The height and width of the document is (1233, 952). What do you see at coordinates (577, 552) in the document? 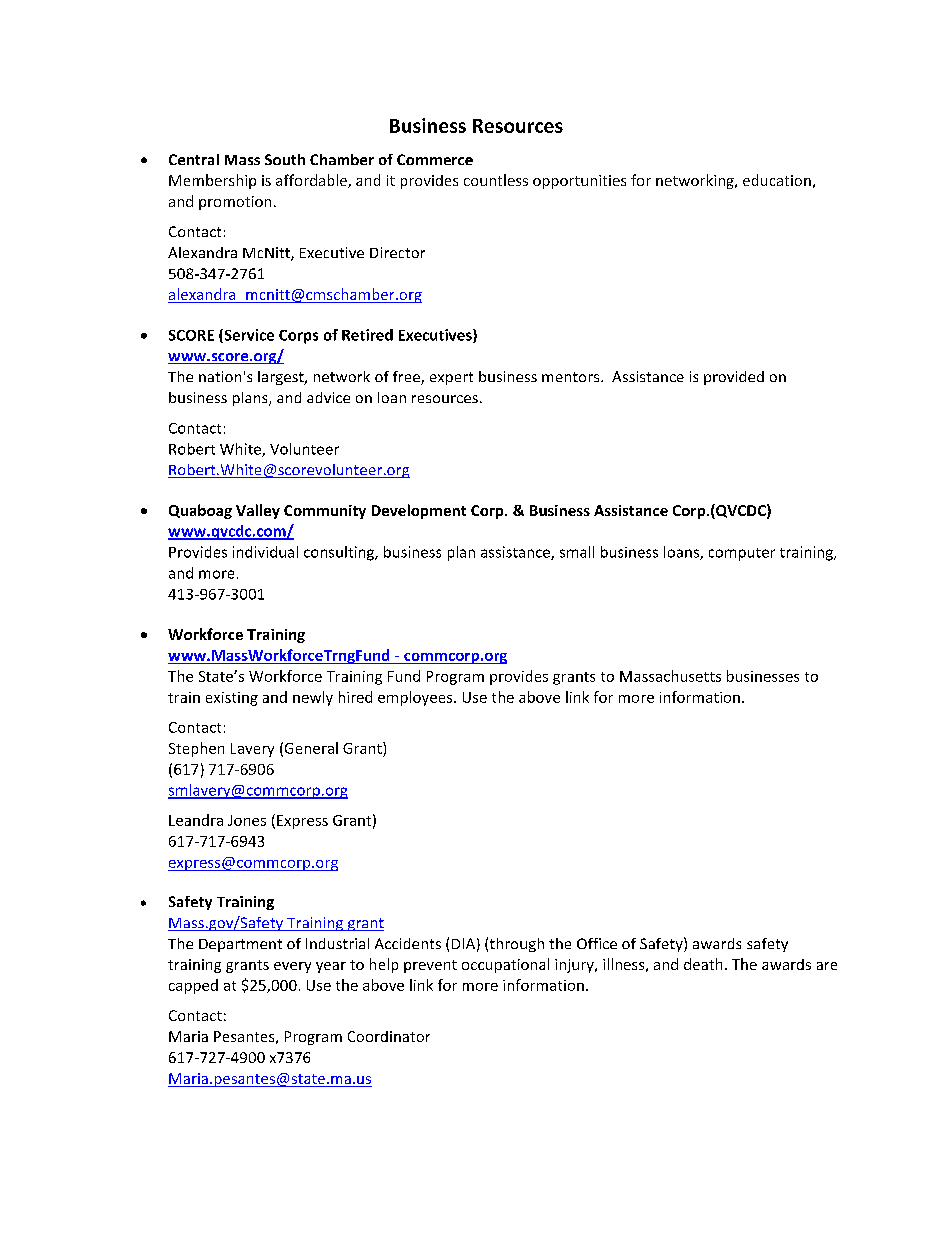
I see `small` at bounding box center [577, 552].
